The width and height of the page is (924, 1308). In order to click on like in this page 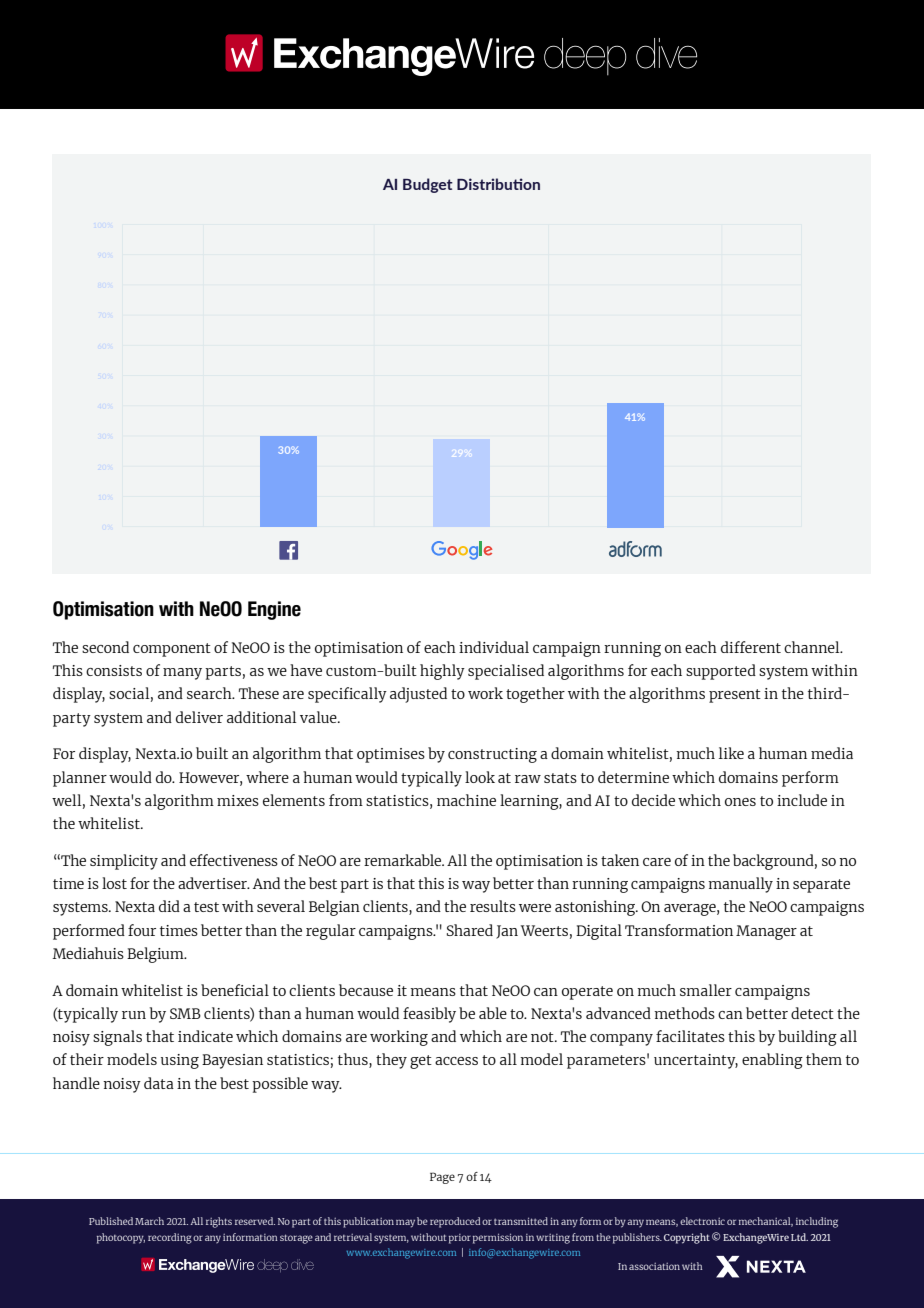, I will do `click(731, 753)`.
